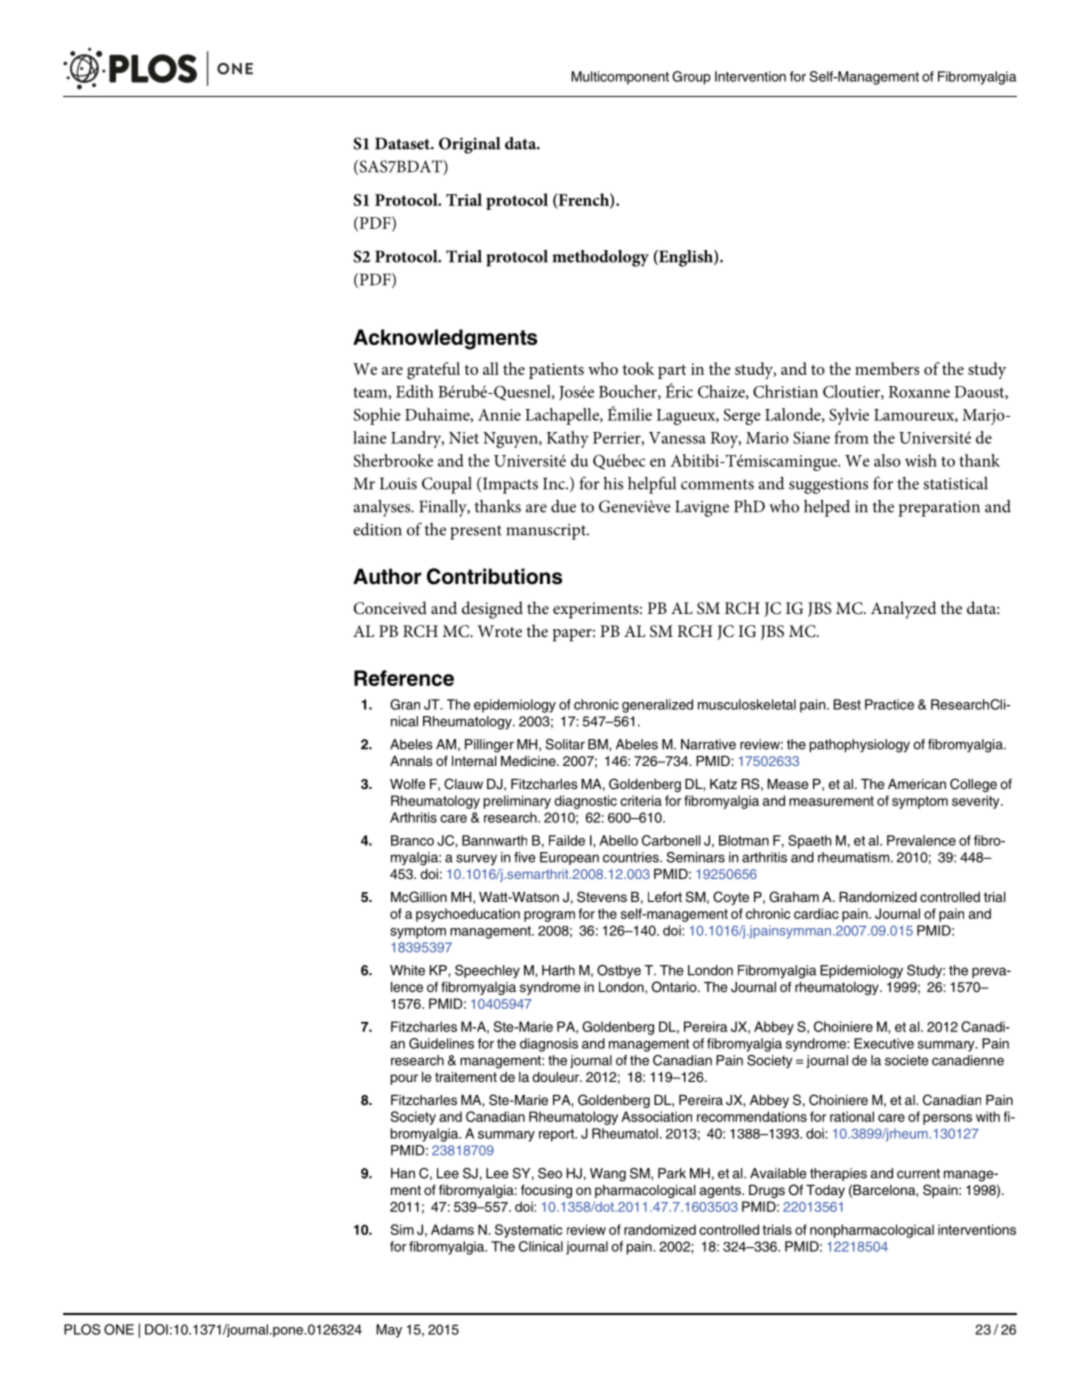 The width and height of the document is (1080, 1398). What do you see at coordinates (549, 916) in the document?
I see `program` at bounding box center [549, 916].
